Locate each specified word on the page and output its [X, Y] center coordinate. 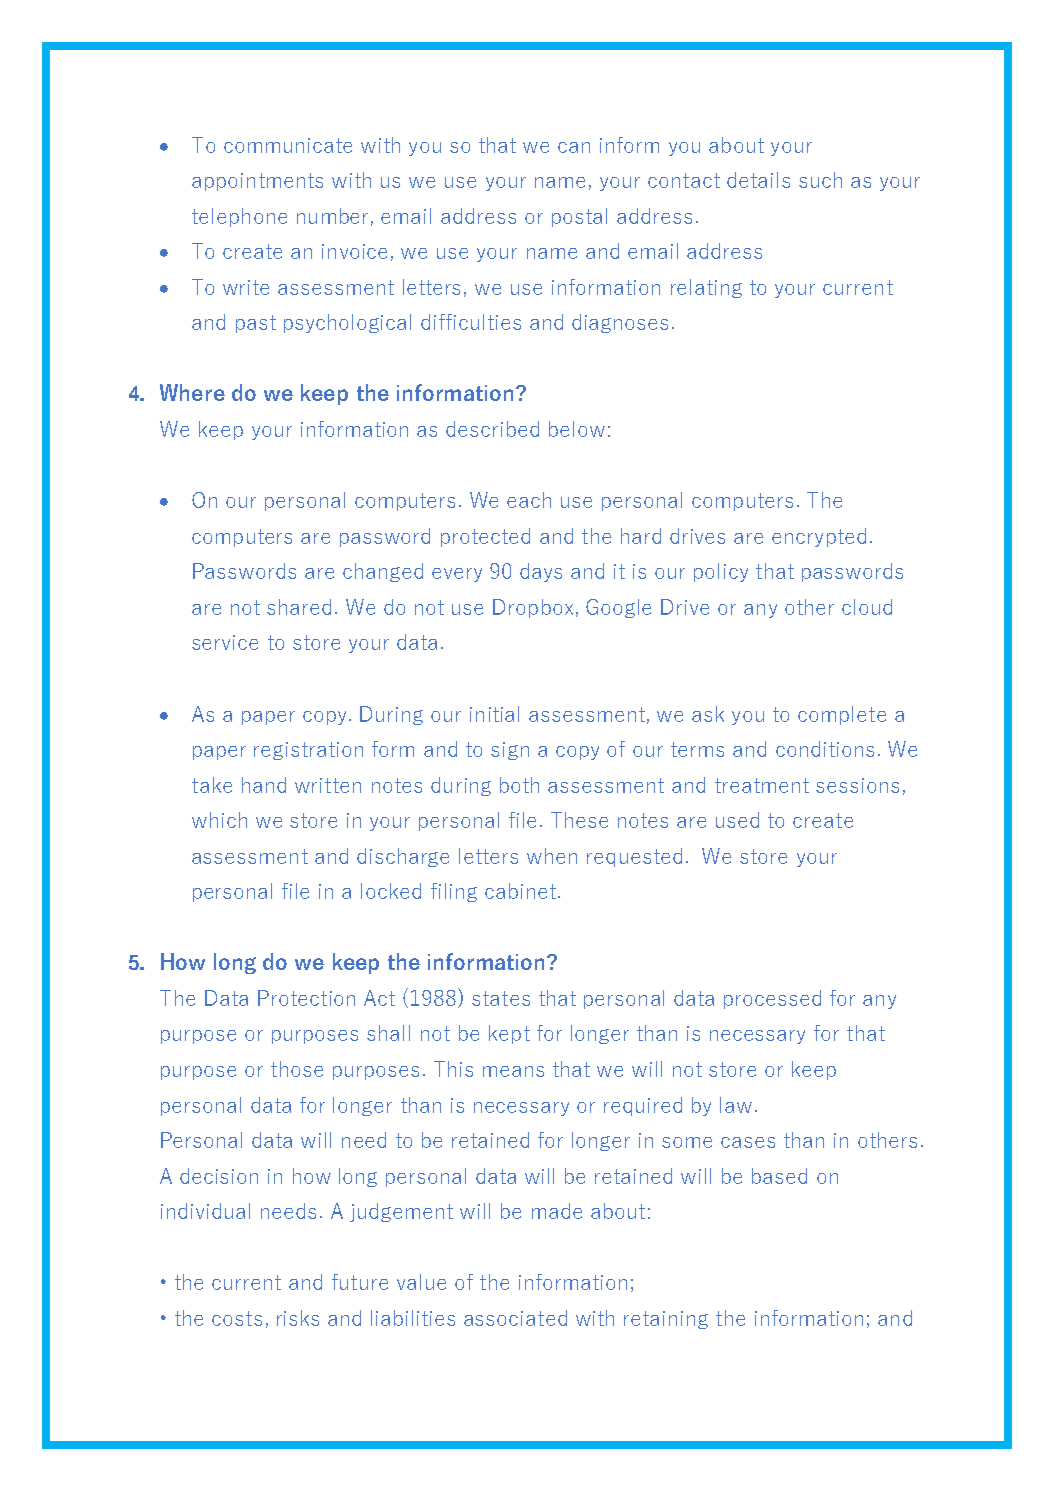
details [758, 180]
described [492, 429]
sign [510, 751]
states [501, 998]
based [779, 1176]
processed [772, 999]
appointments [257, 182]
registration [308, 751]
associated [515, 1318]
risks [298, 1318]
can [574, 147]
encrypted [819, 537]
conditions [825, 749]
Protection [306, 998]
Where [192, 392]
